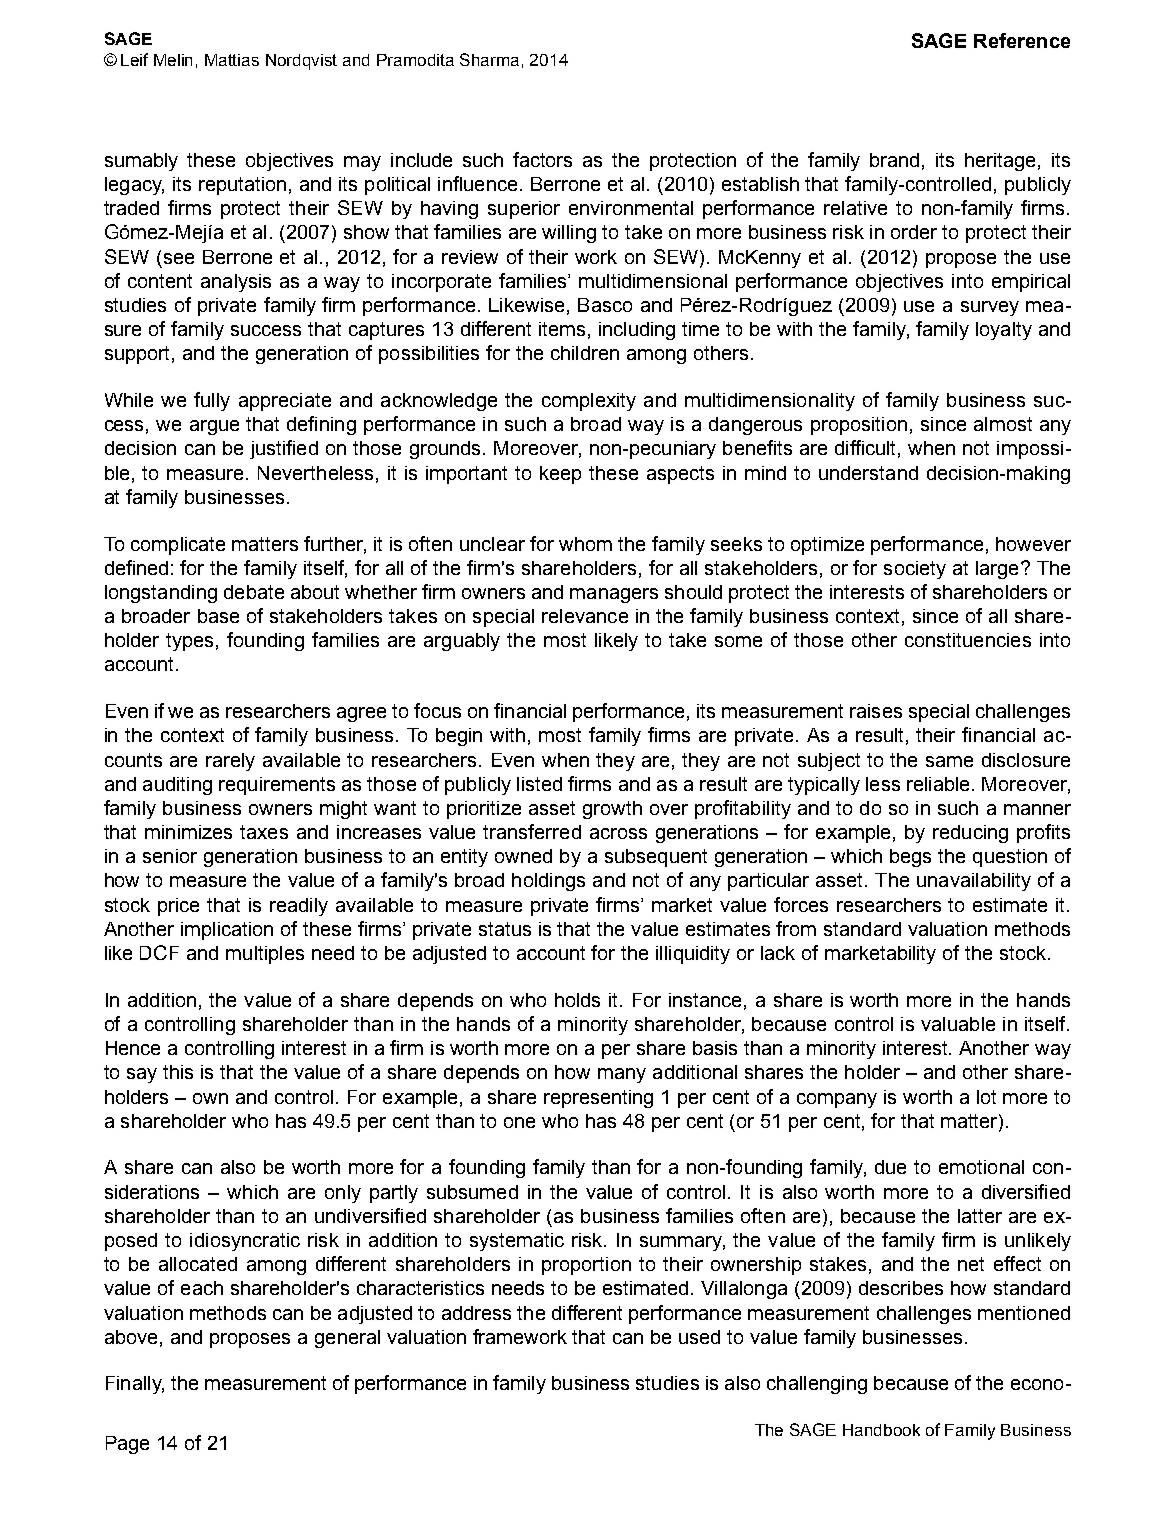 This screenshot has width=1175, height=1520. What do you see at coordinates (539, 784) in the screenshot?
I see `listed` at bounding box center [539, 784].
